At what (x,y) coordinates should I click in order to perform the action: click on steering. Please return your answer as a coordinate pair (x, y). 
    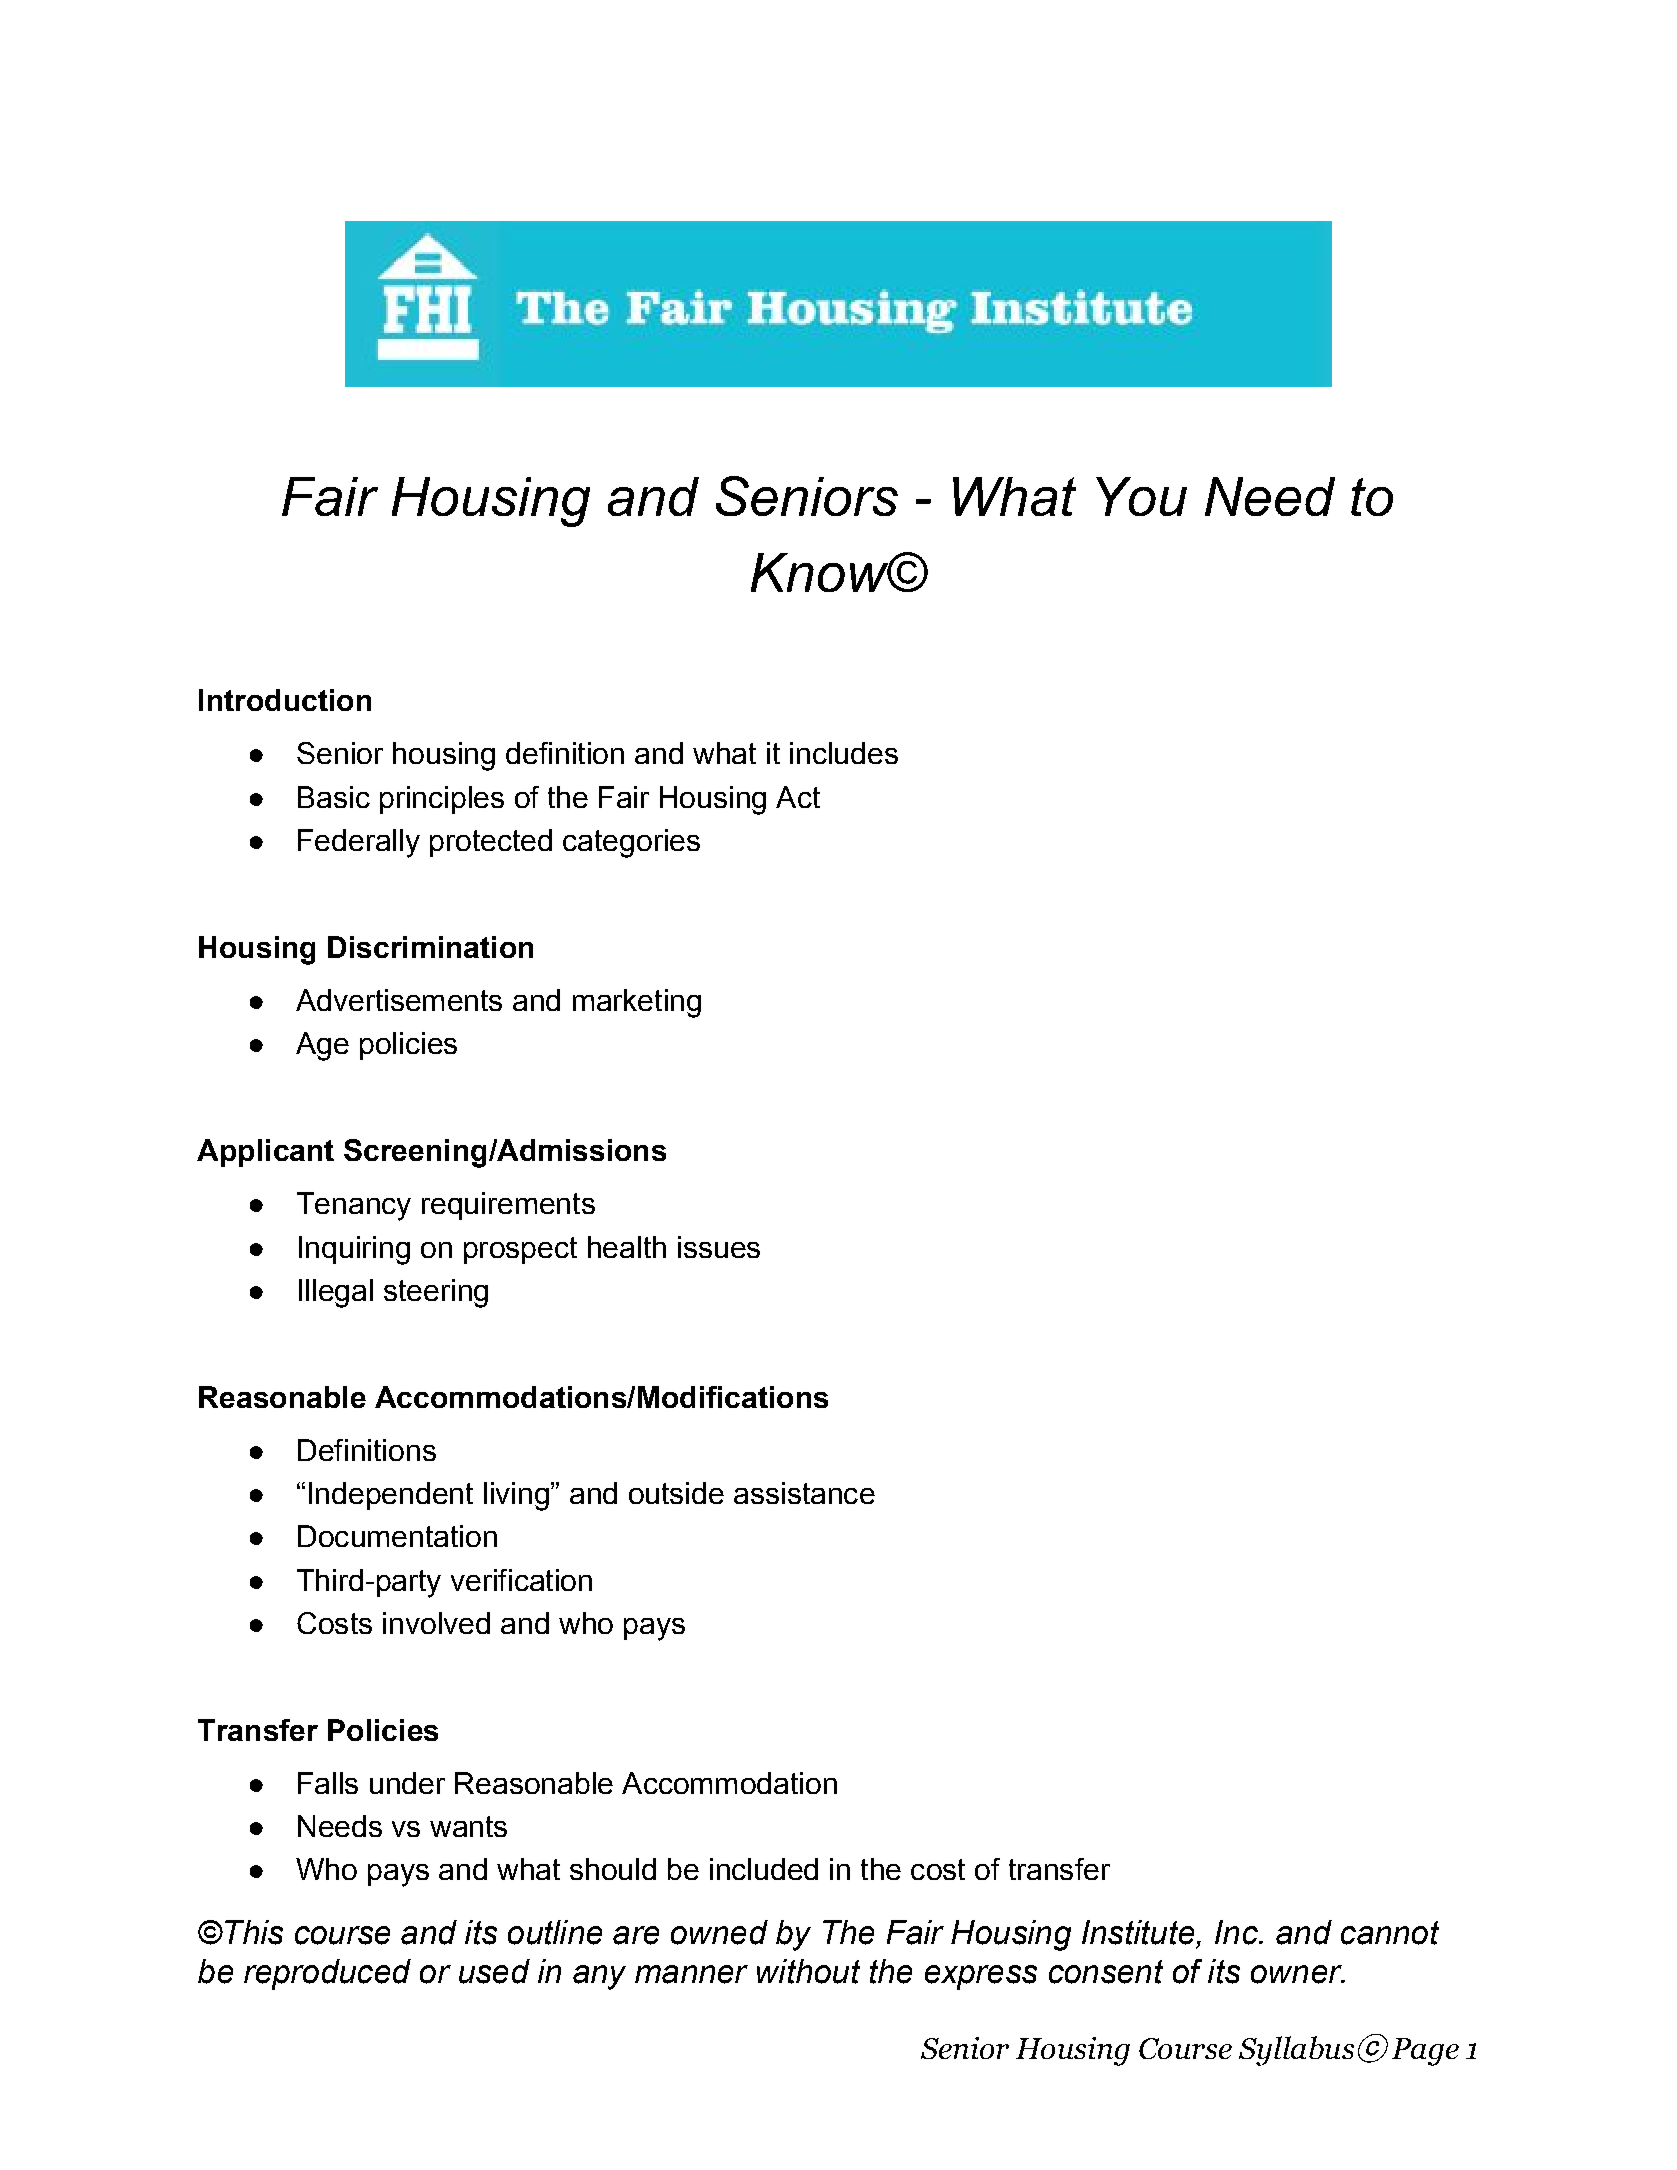
    Looking at the image, I should click on (436, 1293).
